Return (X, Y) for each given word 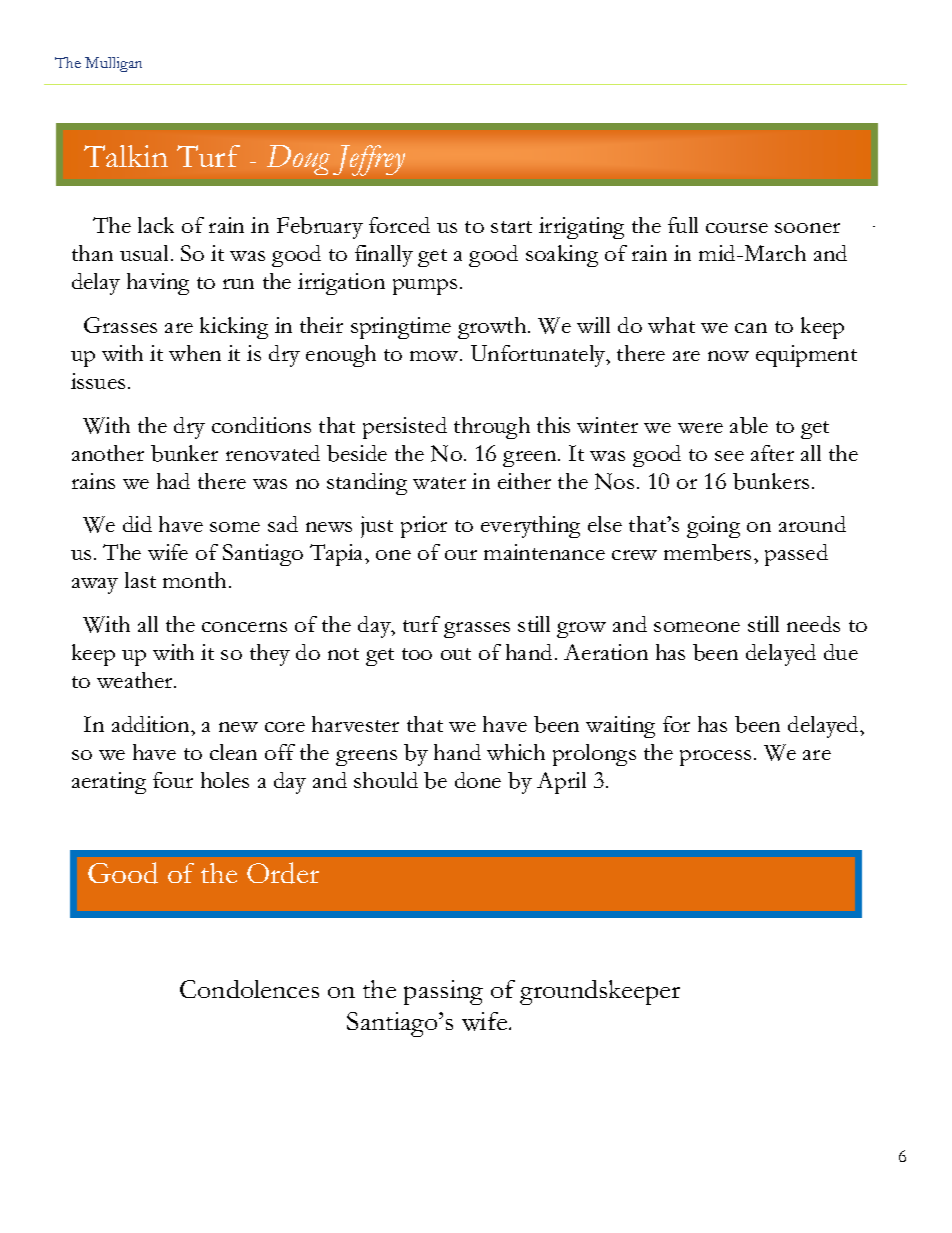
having (158, 284)
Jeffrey (369, 160)
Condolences (249, 989)
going (713, 527)
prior (424, 527)
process (715, 758)
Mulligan (113, 64)
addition (152, 724)
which (516, 752)
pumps (425, 287)
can (751, 328)
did (137, 524)
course (737, 228)
